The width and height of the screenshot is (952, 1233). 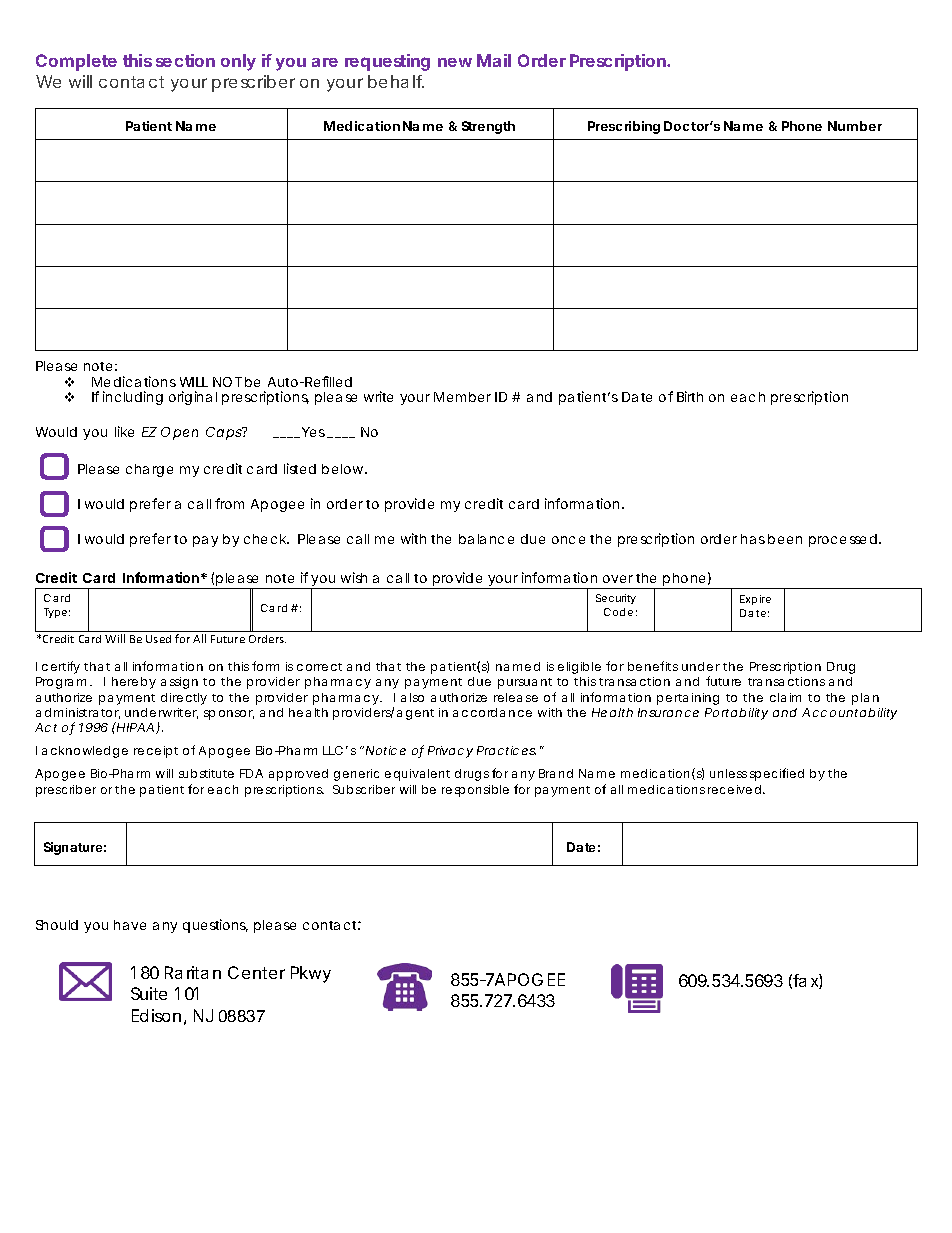 What do you see at coordinates (185, 60) in the screenshot?
I see `section` at bounding box center [185, 60].
